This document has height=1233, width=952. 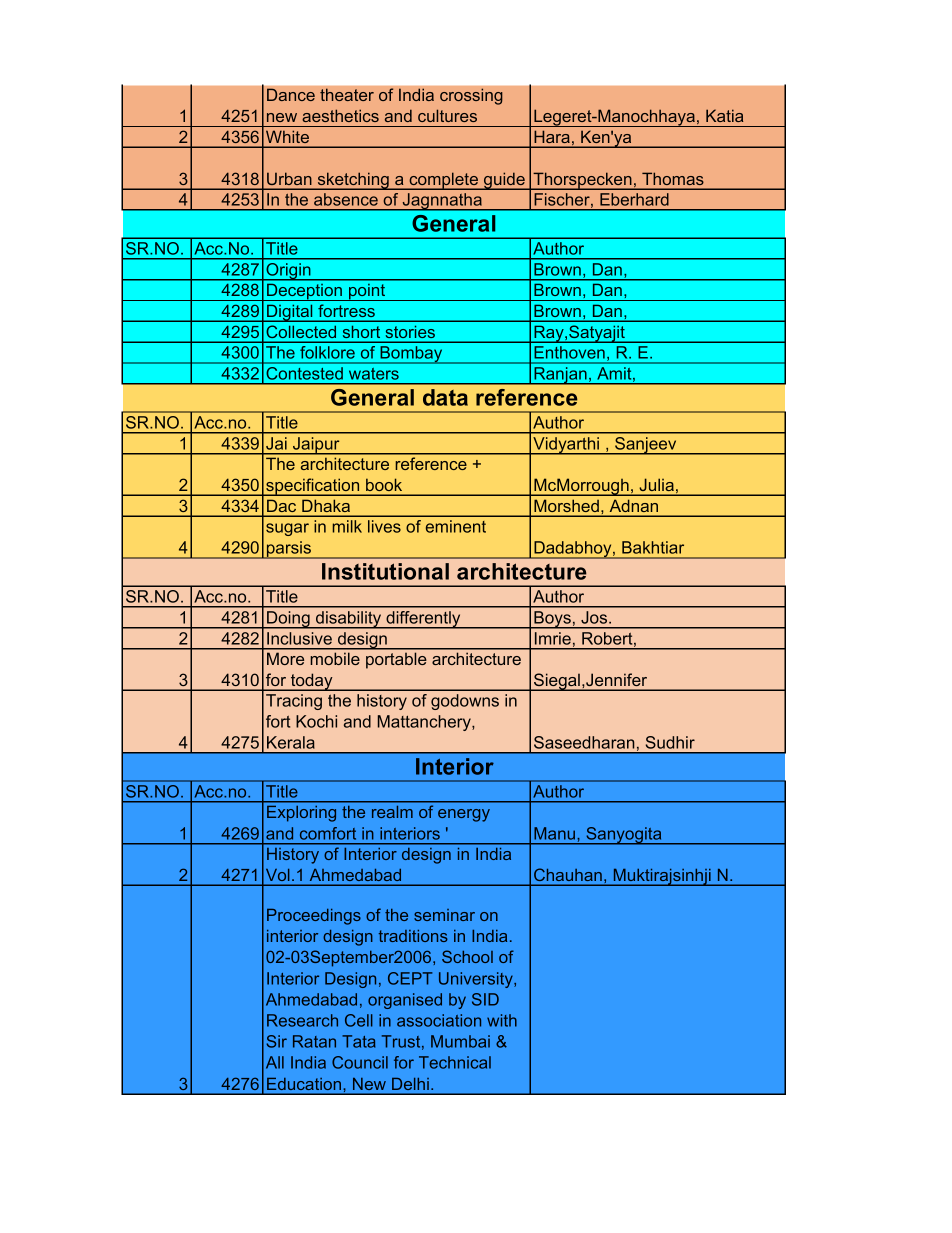 What do you see at coordinates (360, 1062) in the document?
I see `Council` at bounding box center [360, 1062].
